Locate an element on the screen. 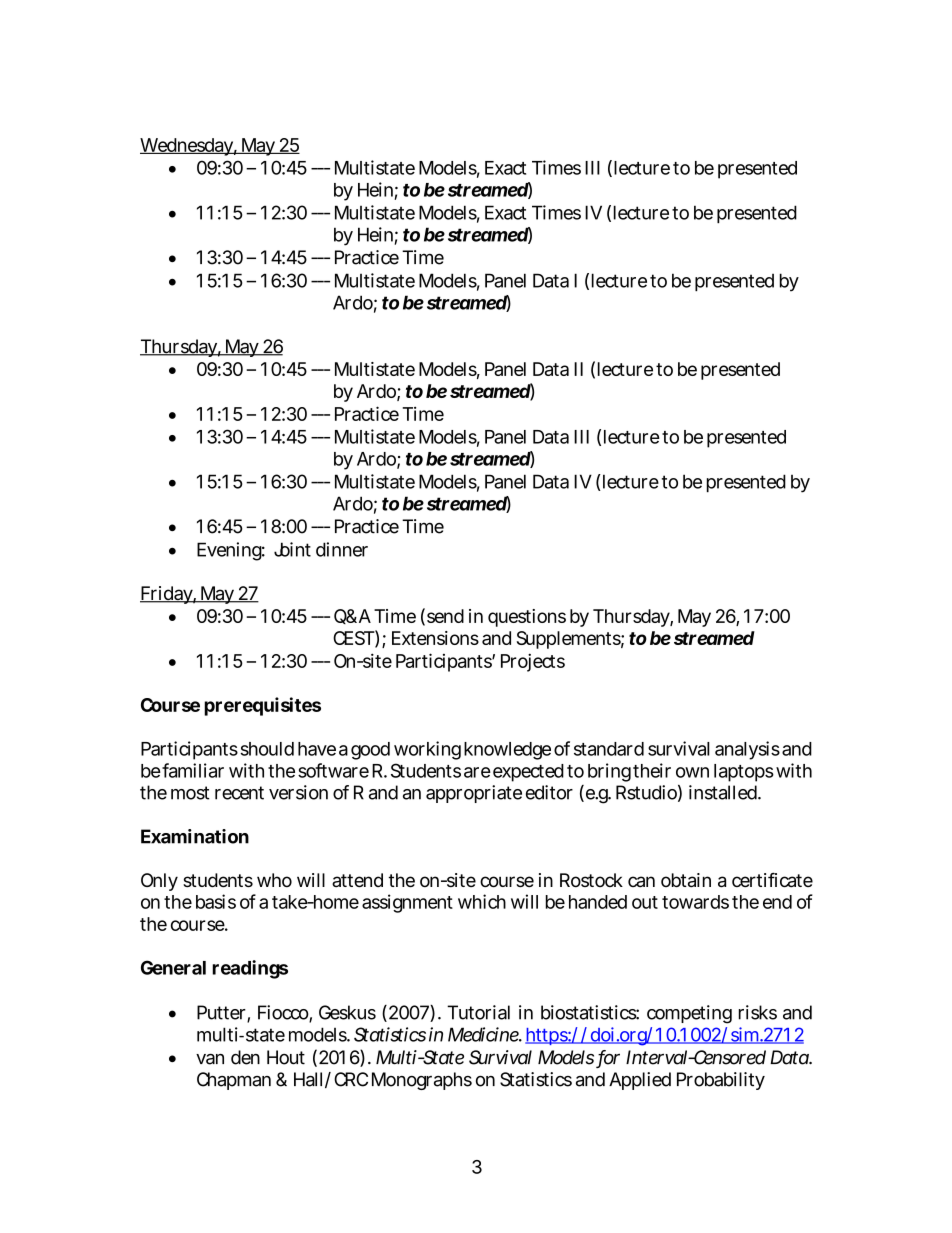  basis is located at coordinates (216, 901).
